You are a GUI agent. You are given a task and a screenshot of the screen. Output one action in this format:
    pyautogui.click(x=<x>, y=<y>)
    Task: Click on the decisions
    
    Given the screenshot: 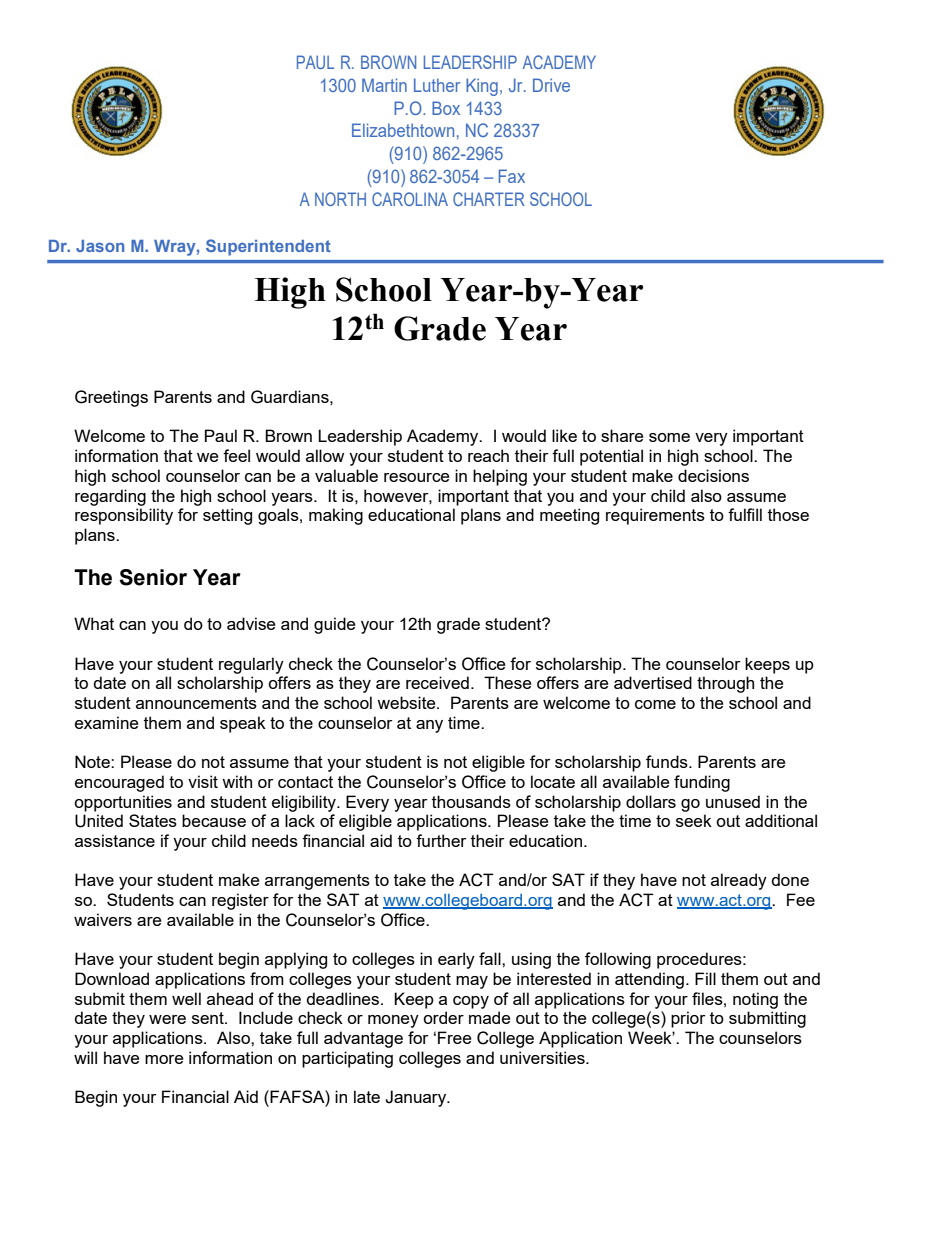 What is the action you would take?
    pyautogui.click(x=713, y=475)
